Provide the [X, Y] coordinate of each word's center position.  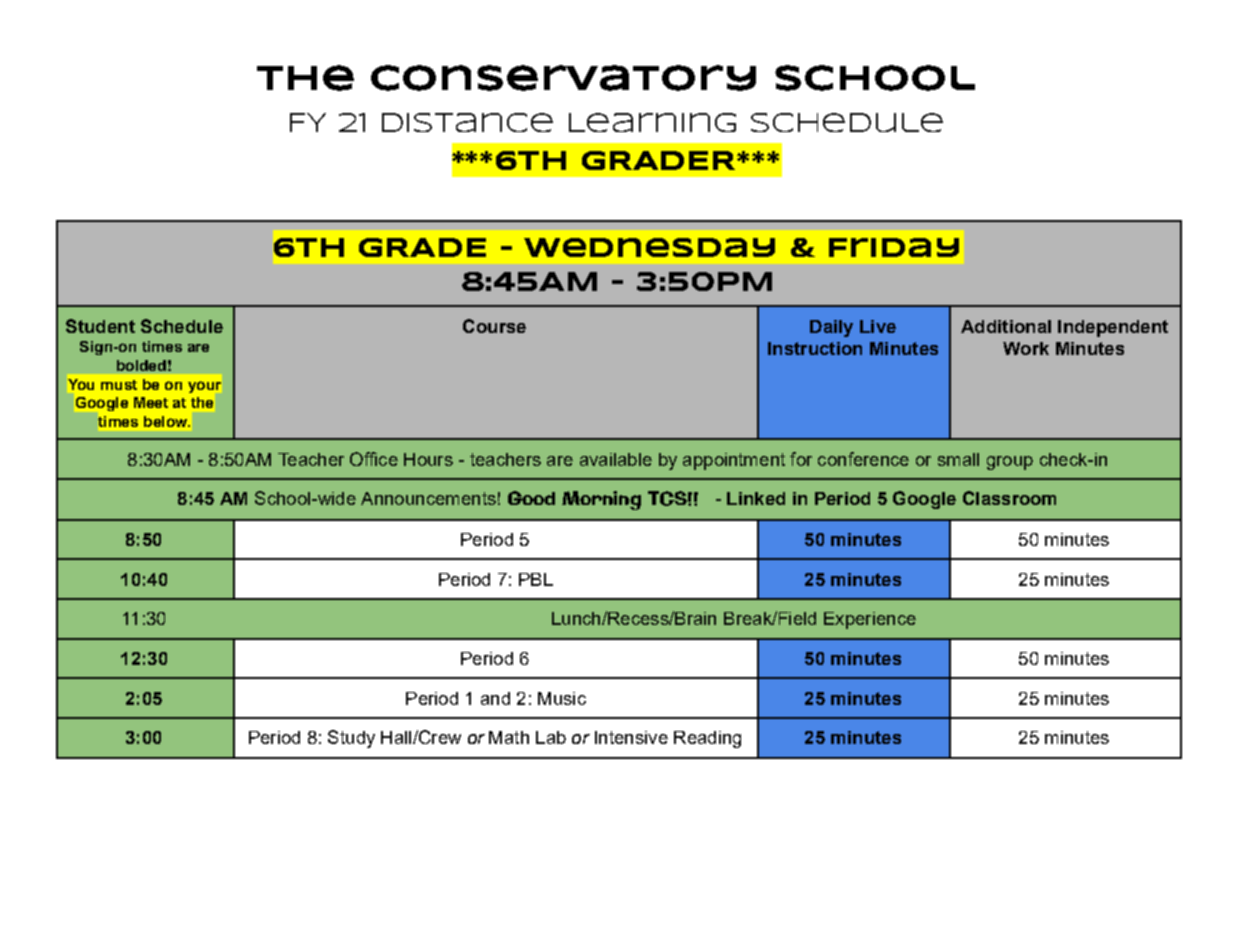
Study [351, 739]
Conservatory [563, 78]
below [167, 421]
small [958, 459]
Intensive [631, 737]
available [616, 459]
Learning [652, 122]
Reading [707, 739]
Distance [467, 122]
